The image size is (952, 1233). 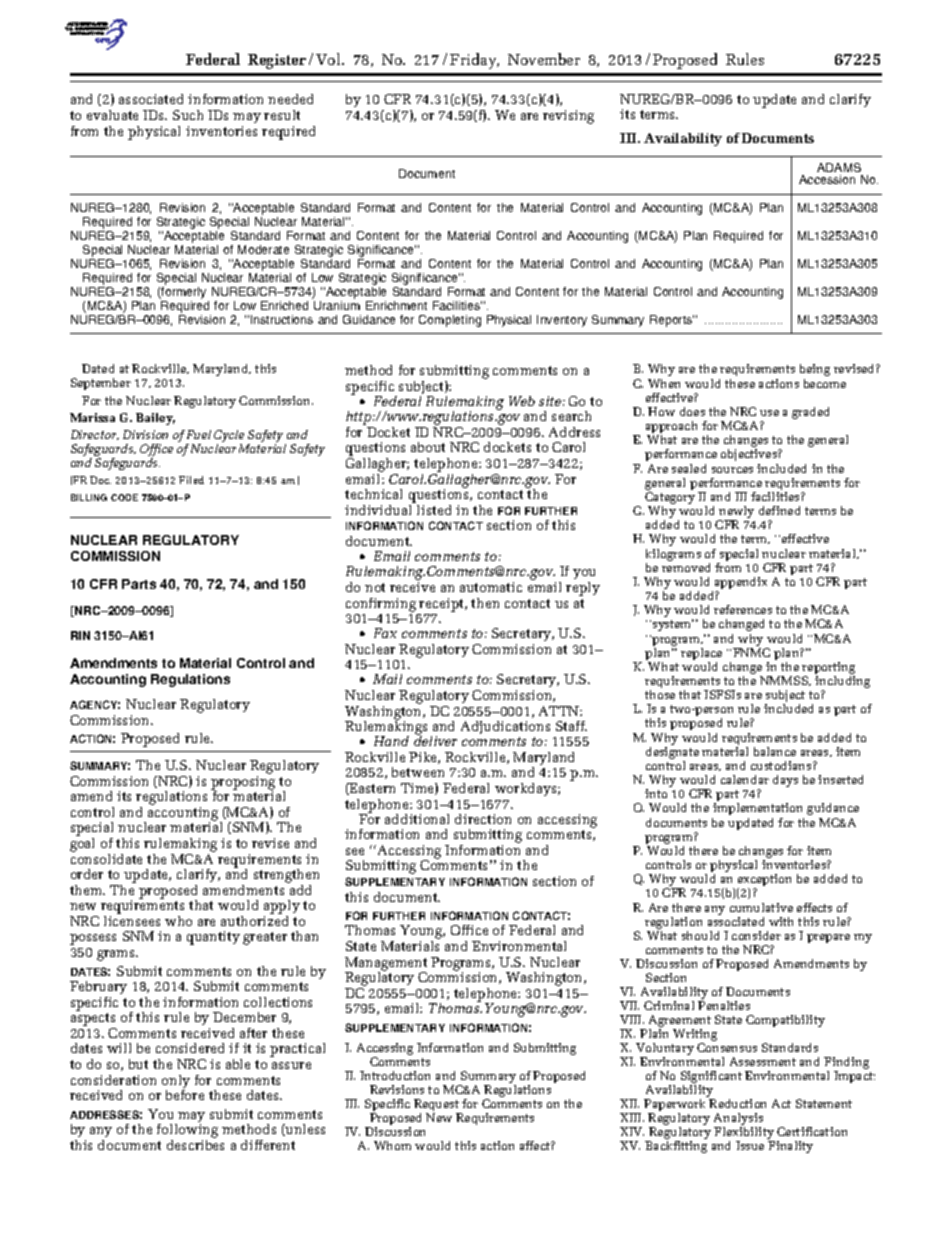 What do you see at coordinates (474, 61) in the page?
I see `Friday` at bounding box center [474, 61].
